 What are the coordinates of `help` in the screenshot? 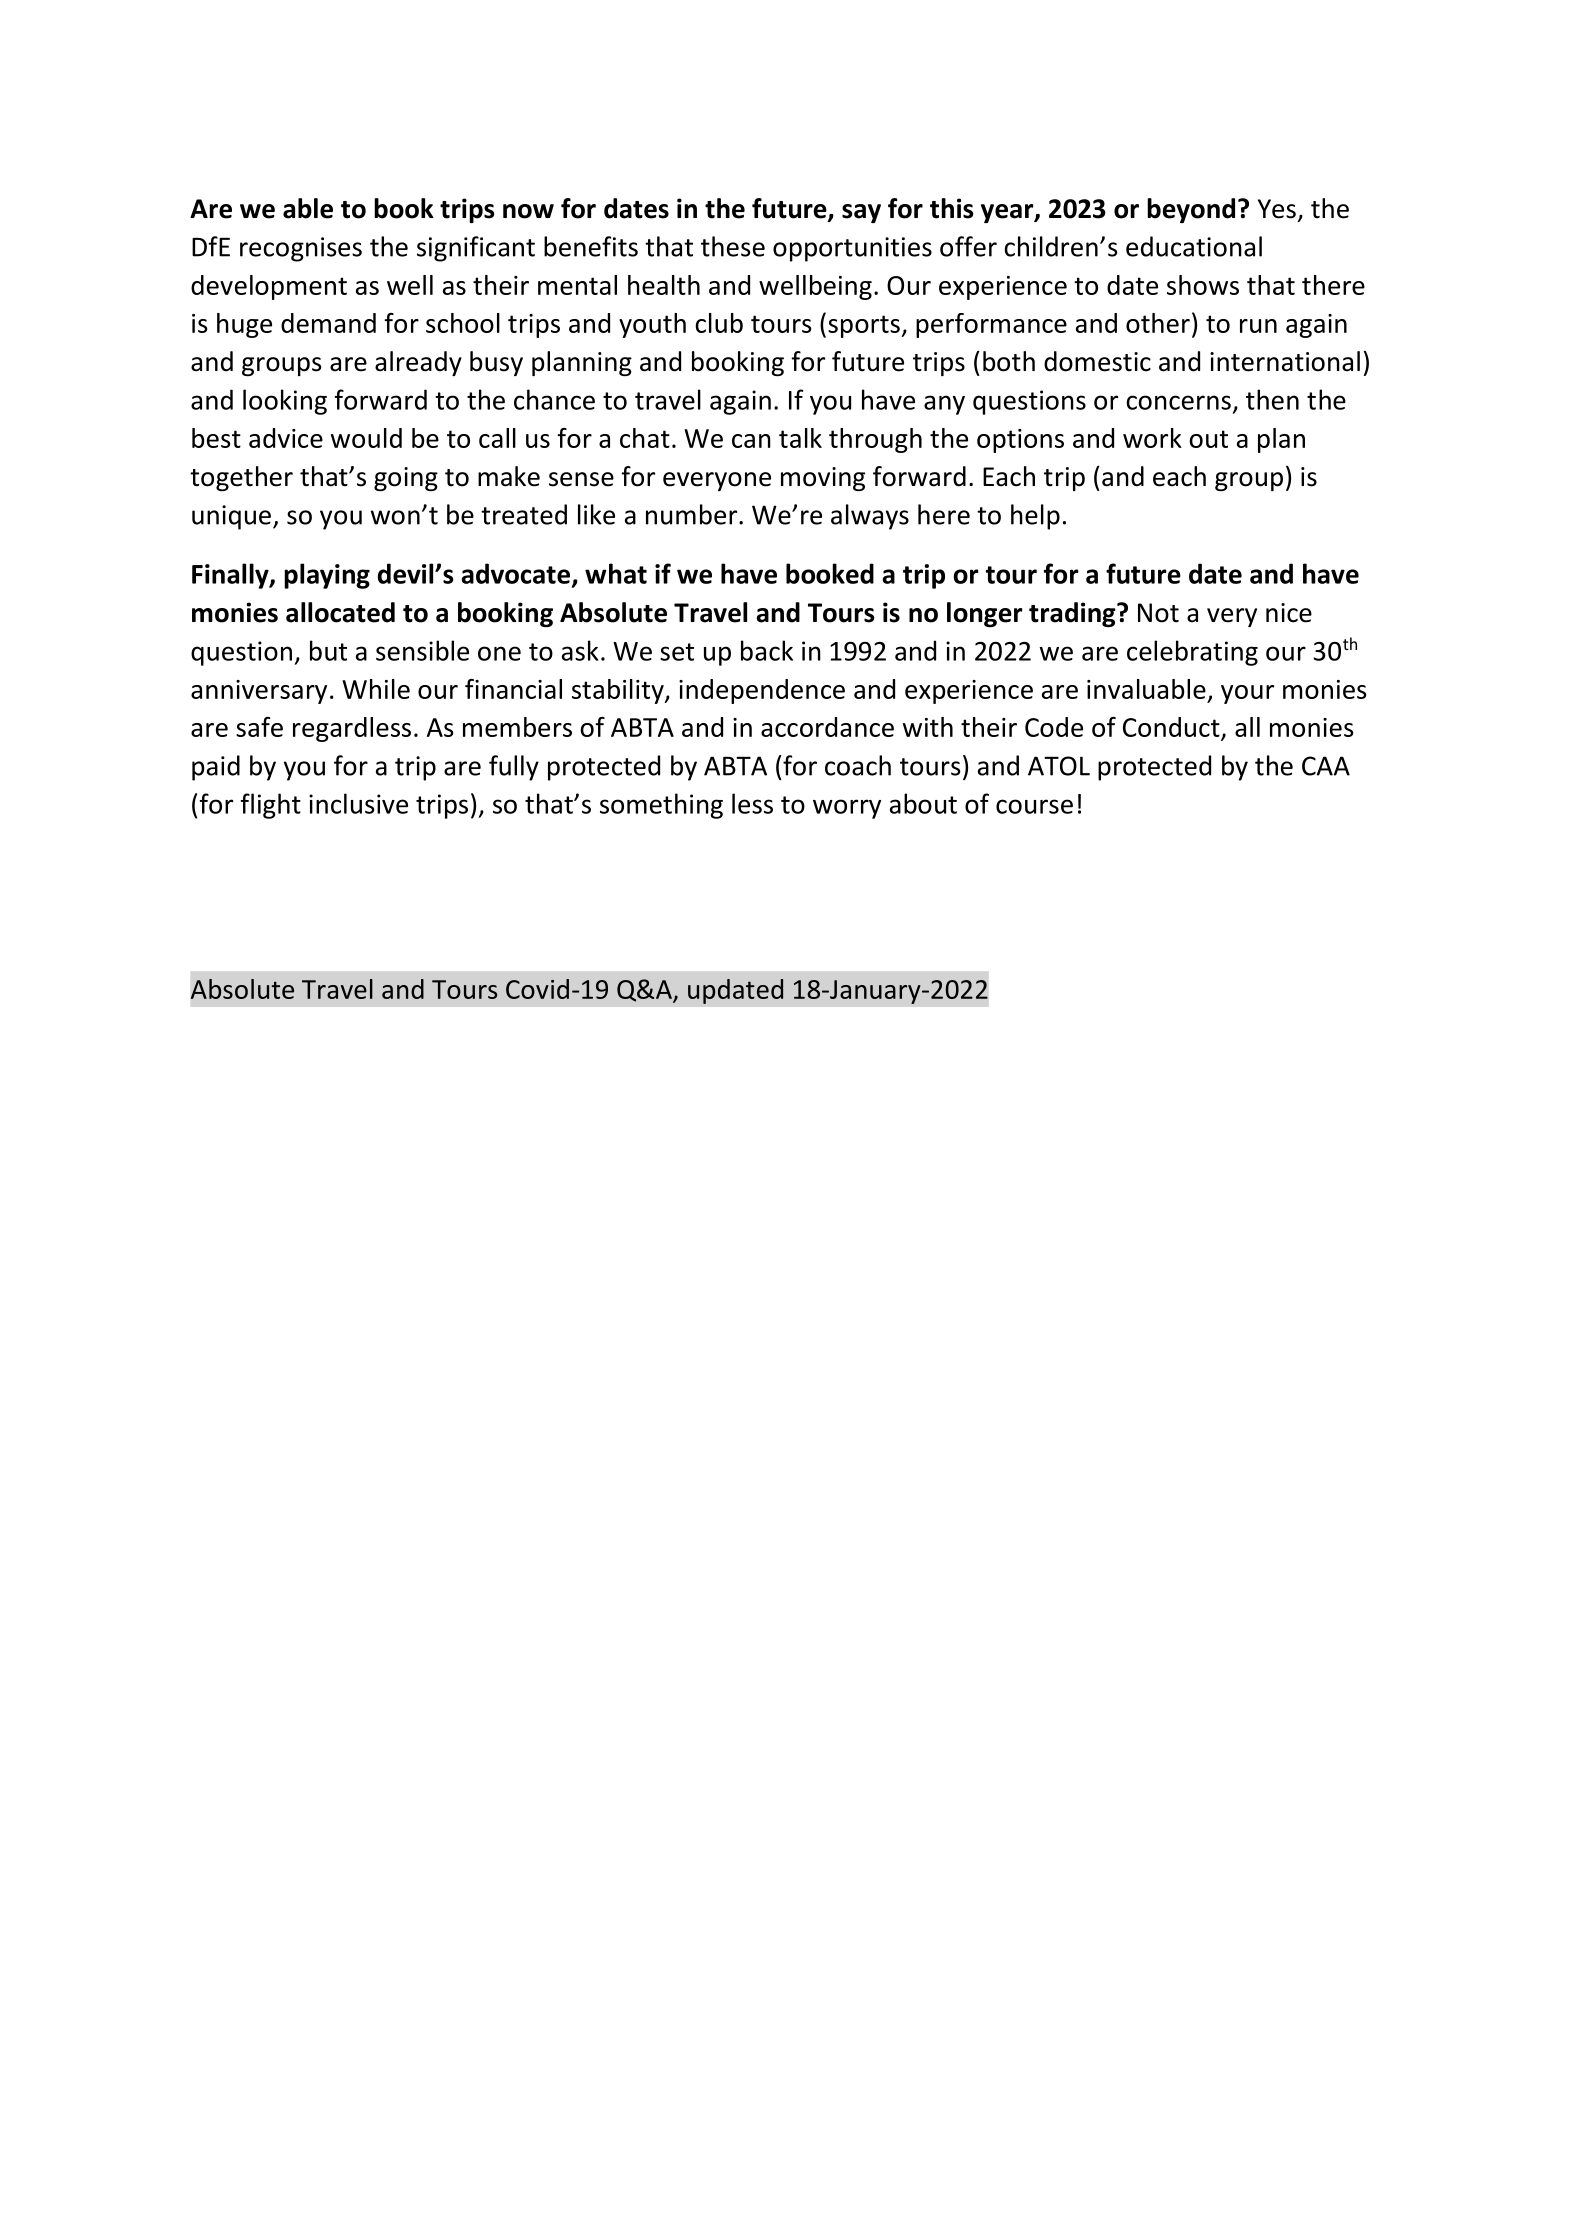 It's located at (1035, 517).
